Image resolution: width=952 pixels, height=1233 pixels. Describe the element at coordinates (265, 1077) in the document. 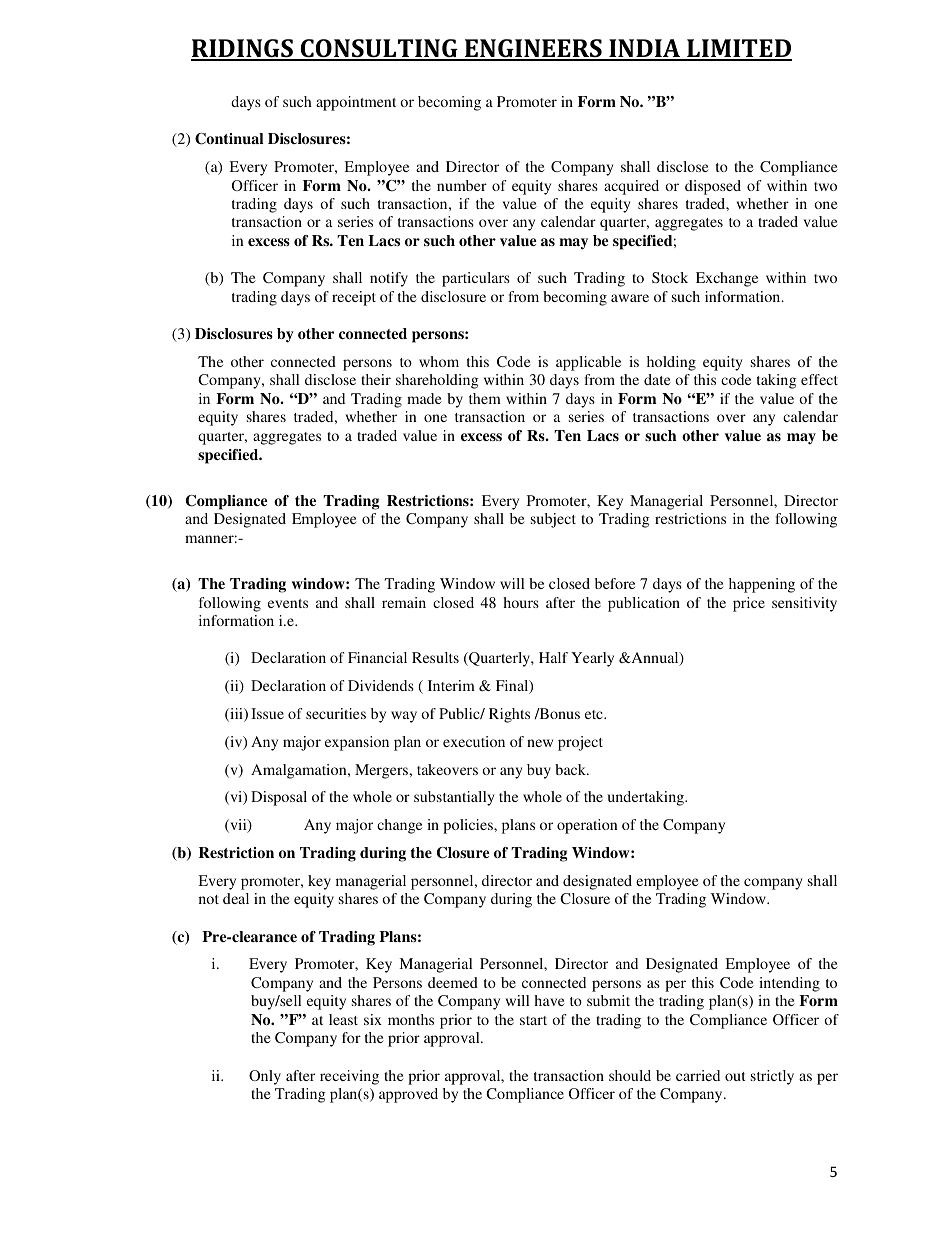

I see `Only` at that location.
